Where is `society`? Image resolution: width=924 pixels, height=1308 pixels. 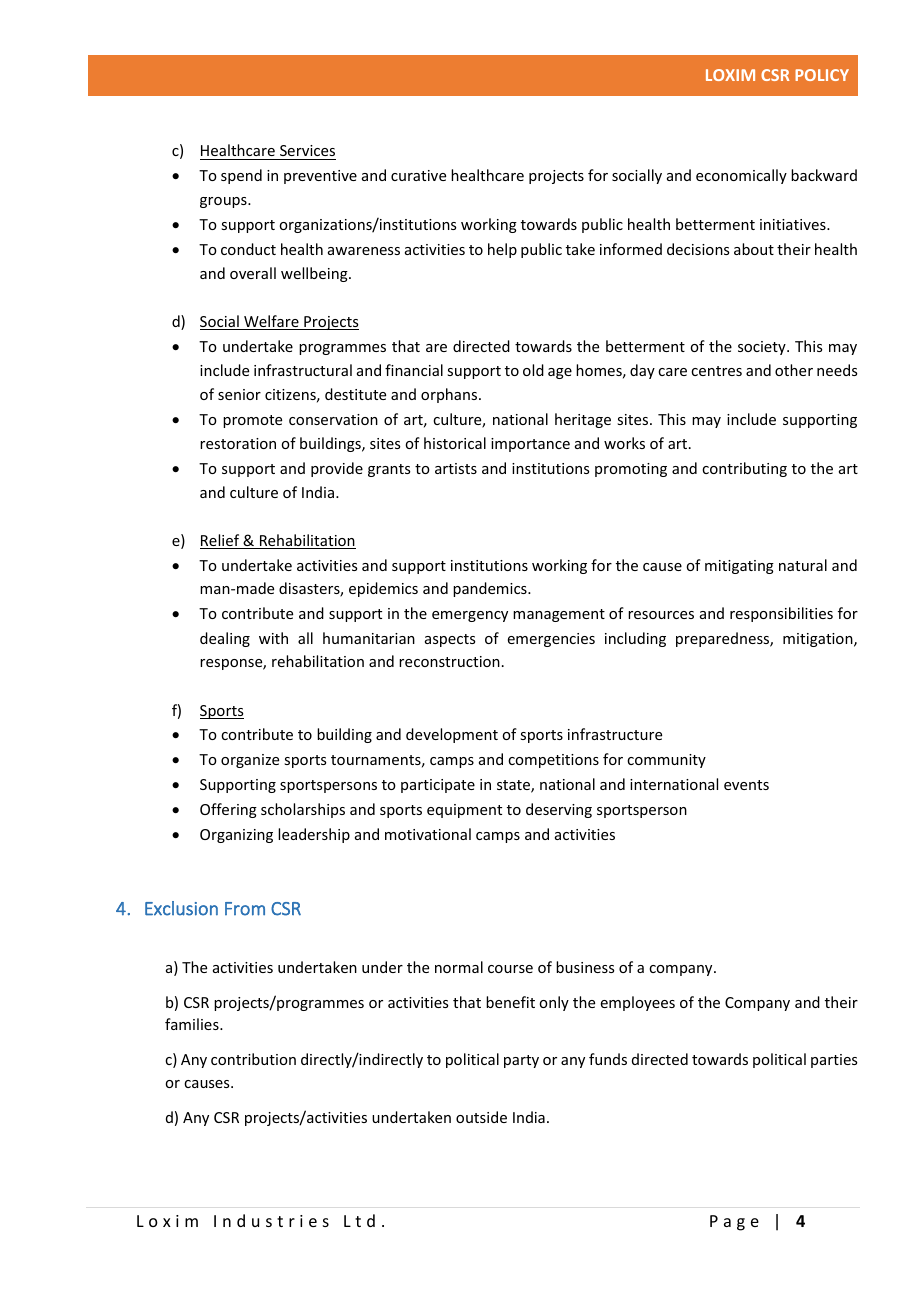
society is located at coordinates (763, 348).
